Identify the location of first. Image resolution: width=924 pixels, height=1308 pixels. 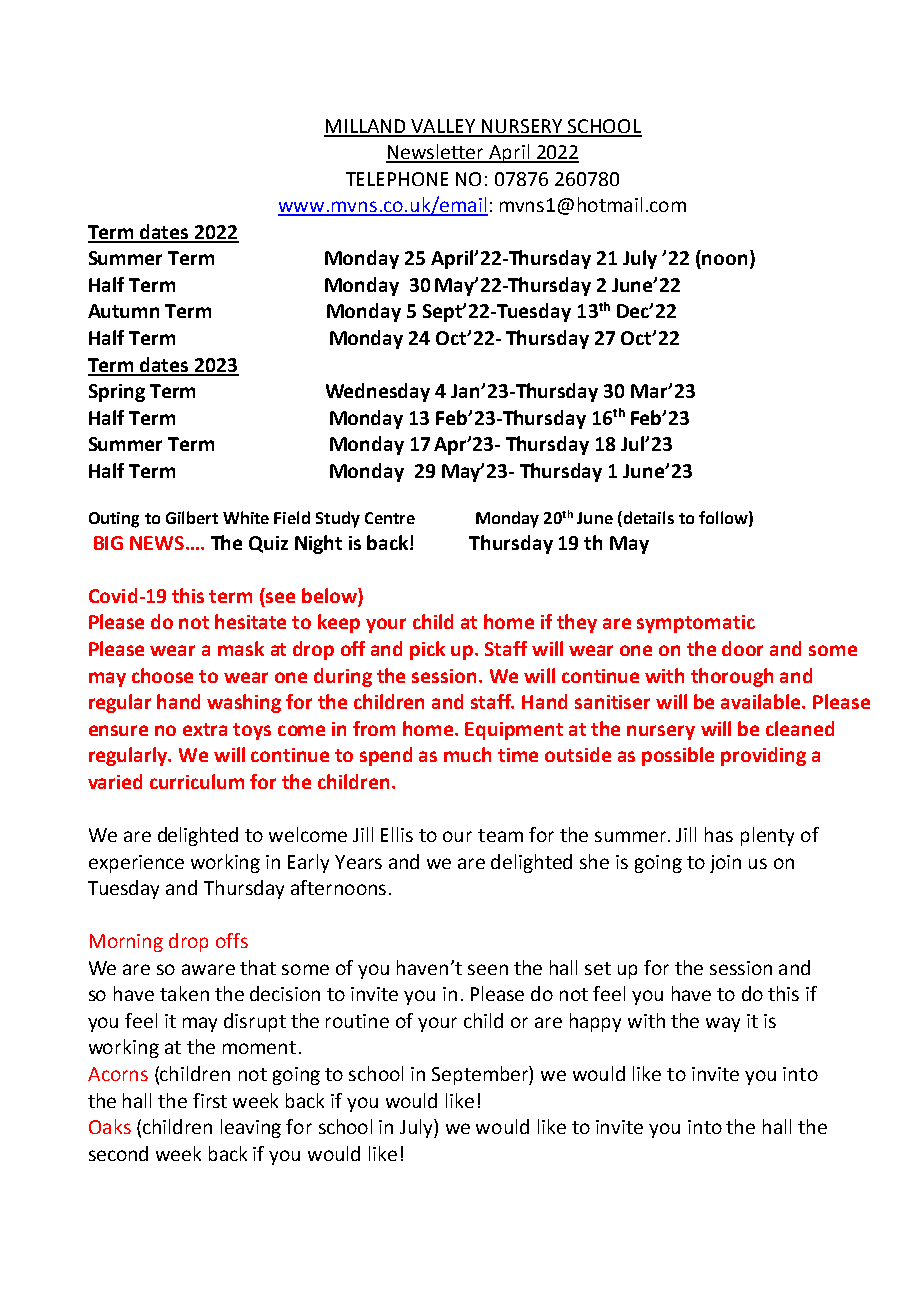
(210, 1100).
